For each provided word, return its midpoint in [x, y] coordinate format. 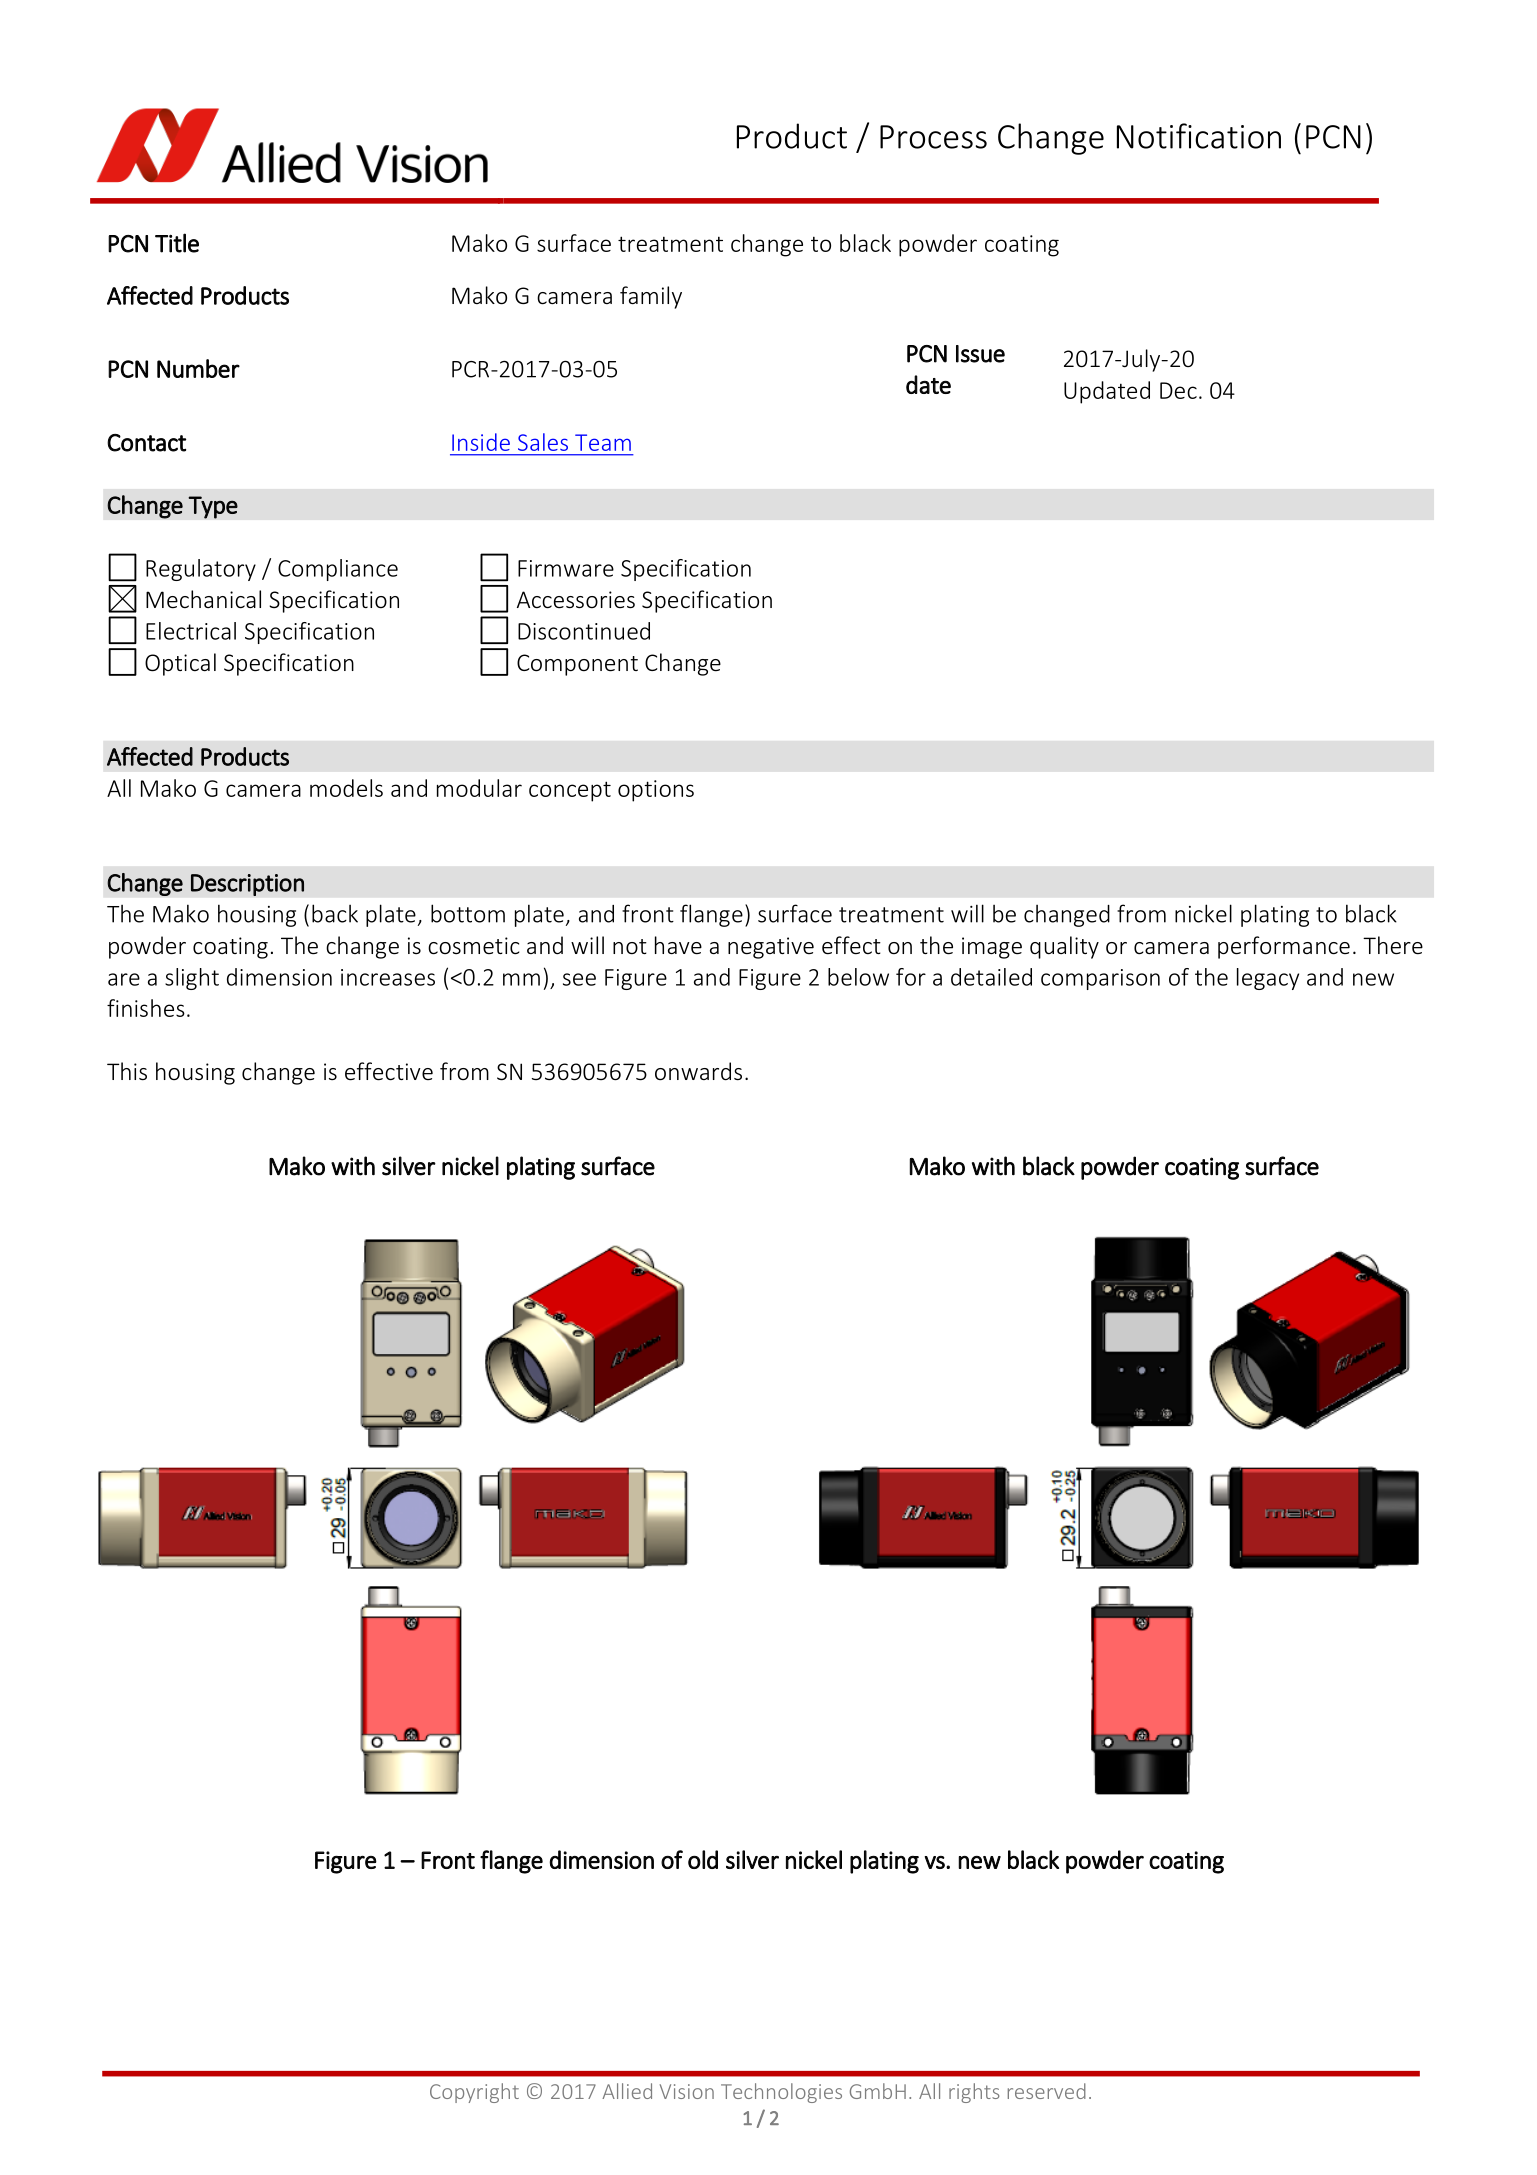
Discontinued [584, 631]
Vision [687, 2091]
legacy [1268, 979]
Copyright [474, 2093]
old [703, 1859]
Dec [1178, 390]
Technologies [781, 2093]
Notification [1199, 136]
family [651, 297]
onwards [698, 1071]
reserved [1047, 2091]
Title [177, 243]
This [127, 1071]
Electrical [191, 631]
